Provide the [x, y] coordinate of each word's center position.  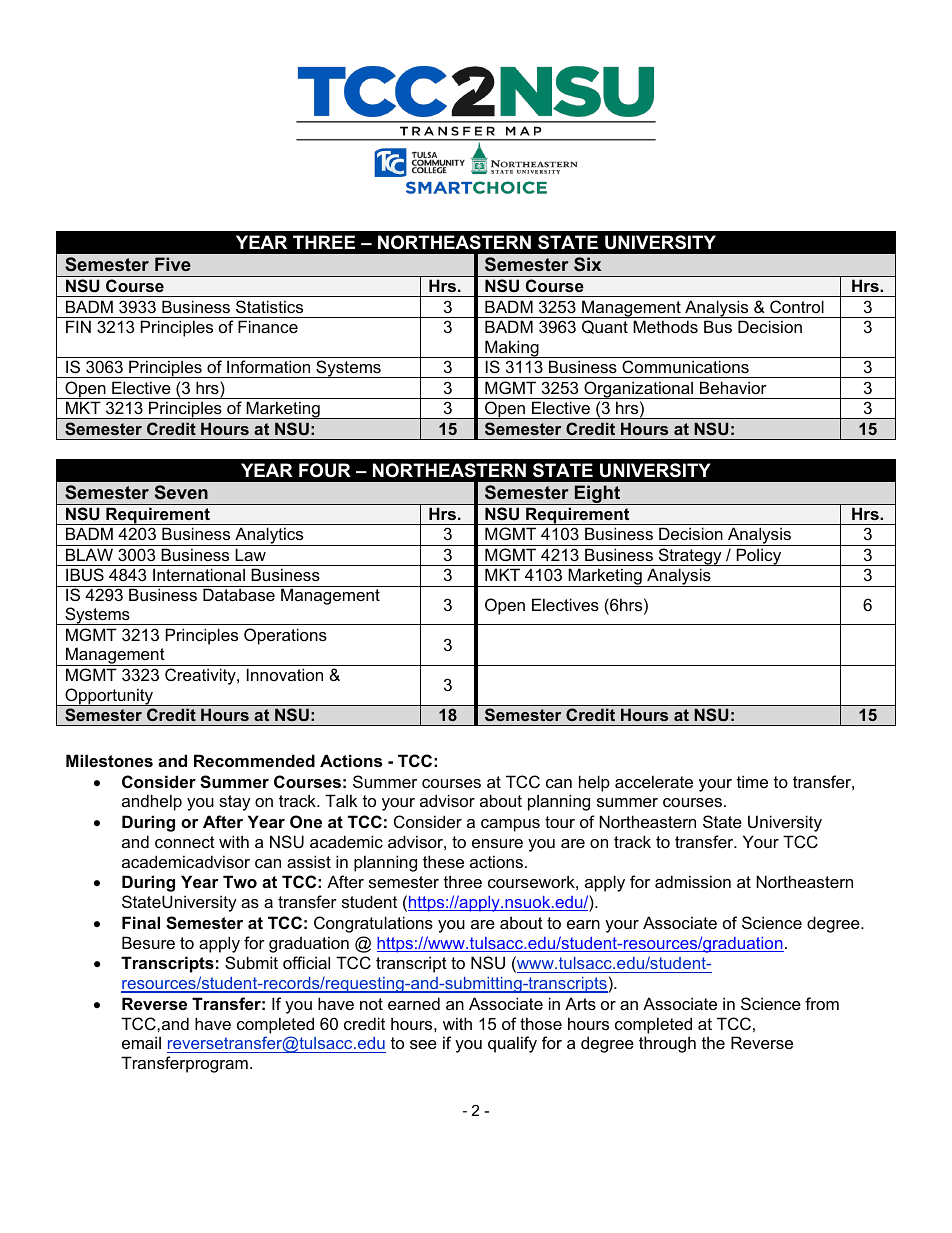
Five [173, 264]
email [141, 1042]
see [423, 1044]
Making [512, 349]
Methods [665, 326]
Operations [285, 636]
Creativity [201, 676]
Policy [759, 557]
